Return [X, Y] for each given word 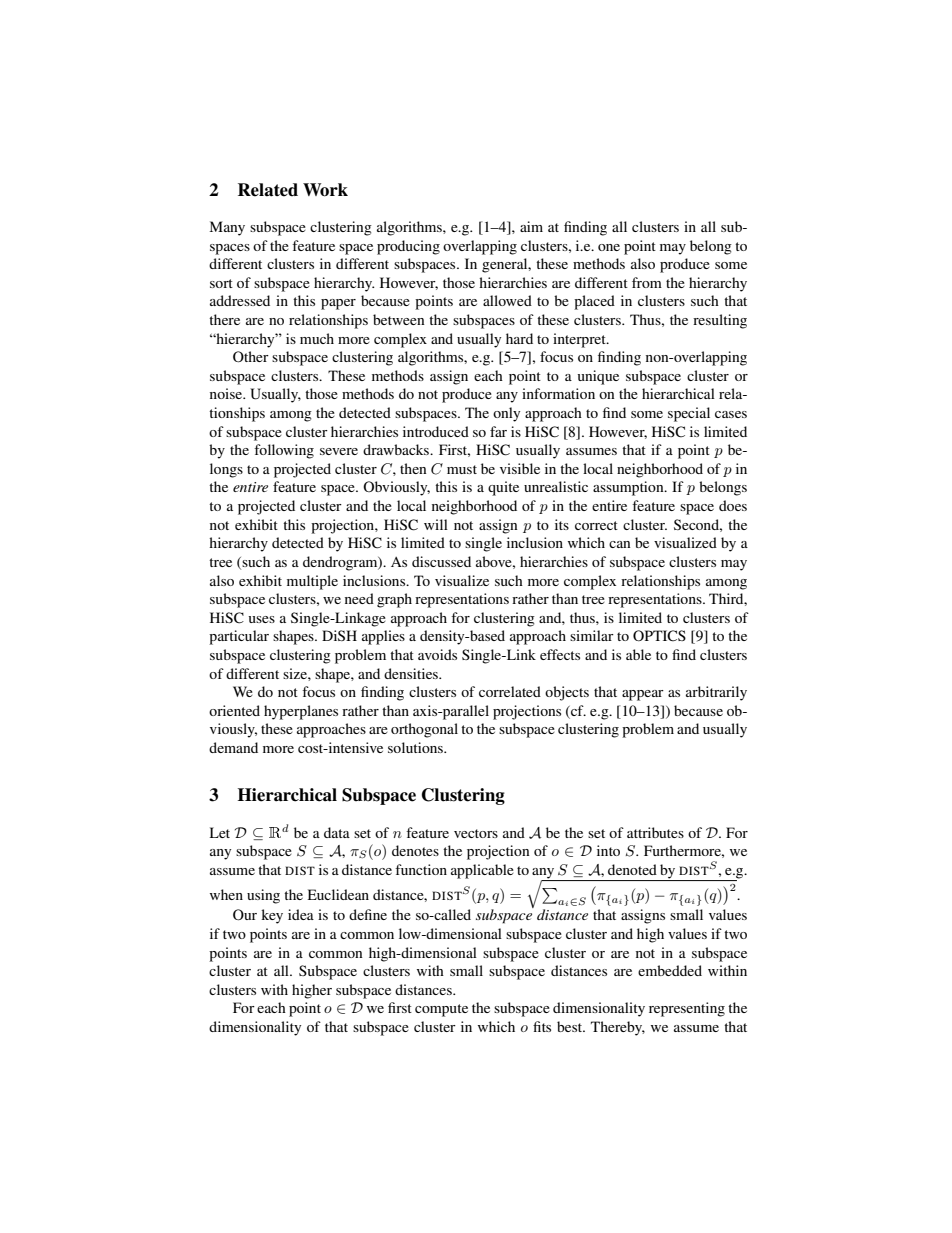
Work [325, 190]
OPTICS [659, 636]
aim [531, 226]
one [609, 247]
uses [262, 619]
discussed [441, 561]
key [272, 916]
